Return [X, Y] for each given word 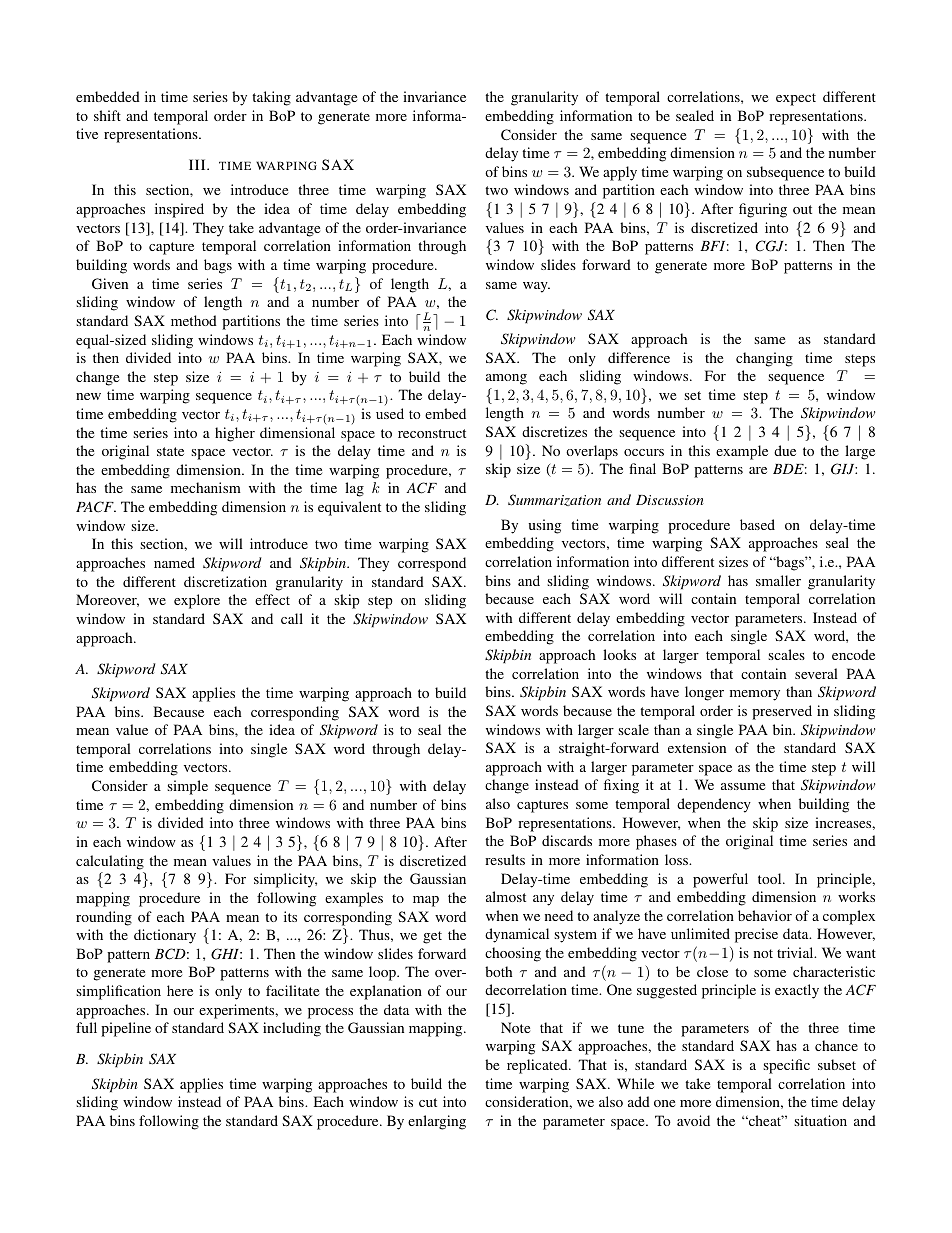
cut [428, 1102]
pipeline [126, 1029]
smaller [778, 580]
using [544, 526]
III [198, 164]
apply [620, 173]
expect [796, 99]
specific [786, 1066]
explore [197, 601]
